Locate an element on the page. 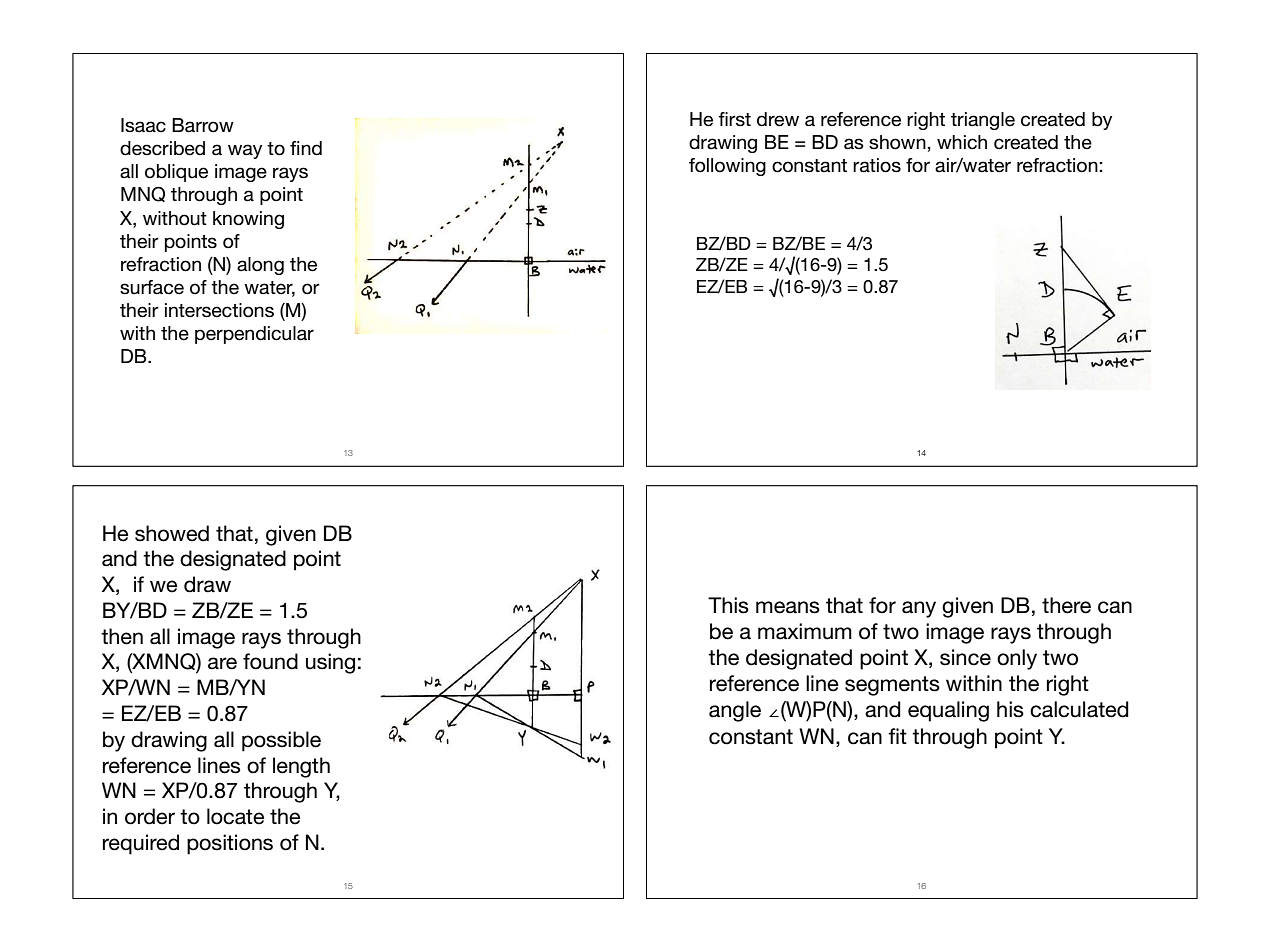 Image resolution: width=1270 pixels, height=952 pixels. which is located at coordinates (962, 142).
